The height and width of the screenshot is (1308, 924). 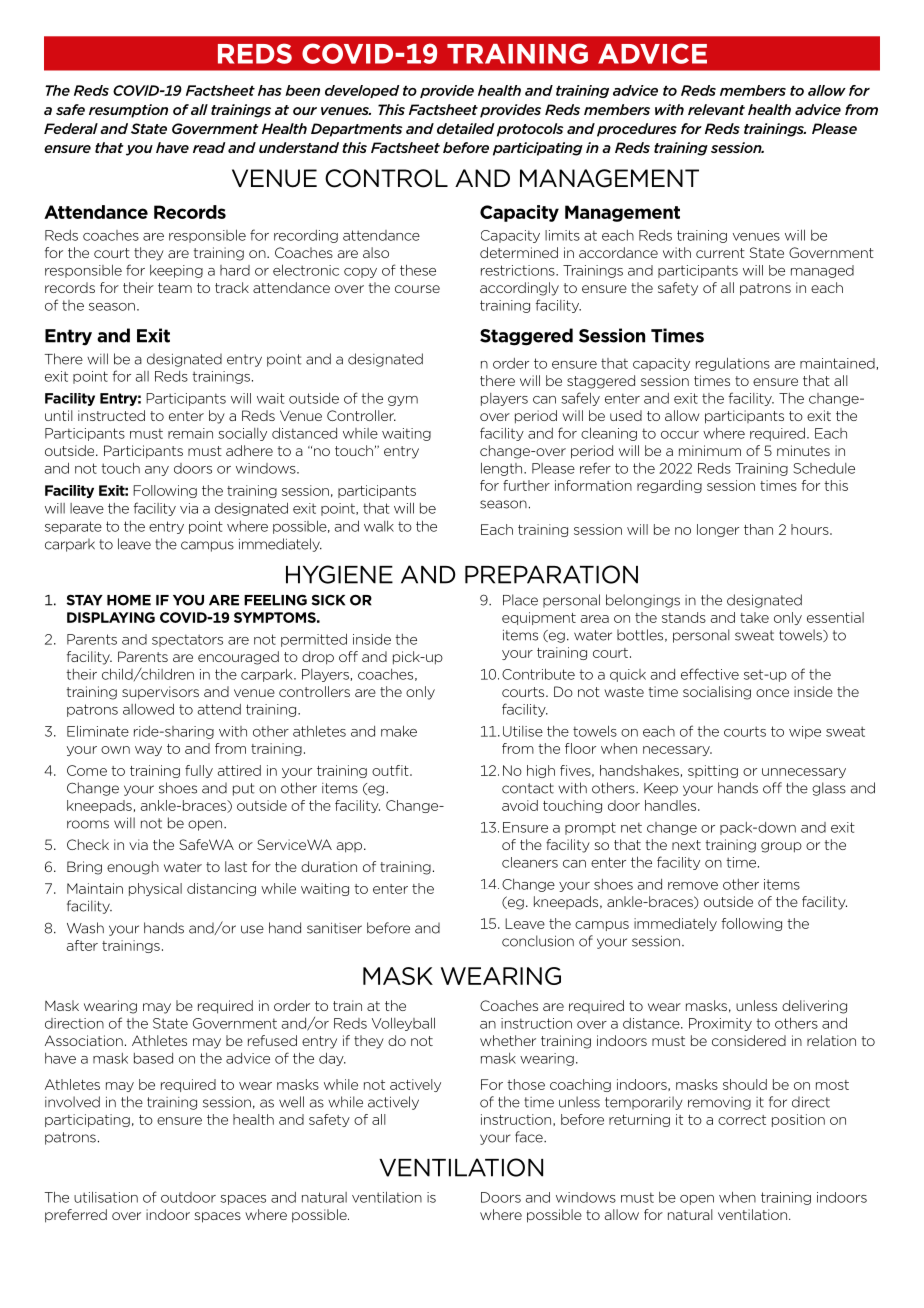 What do you see at coordinates (128, 111) in the screenshot?
I see `resumption` at bounding box center [128, 111].
